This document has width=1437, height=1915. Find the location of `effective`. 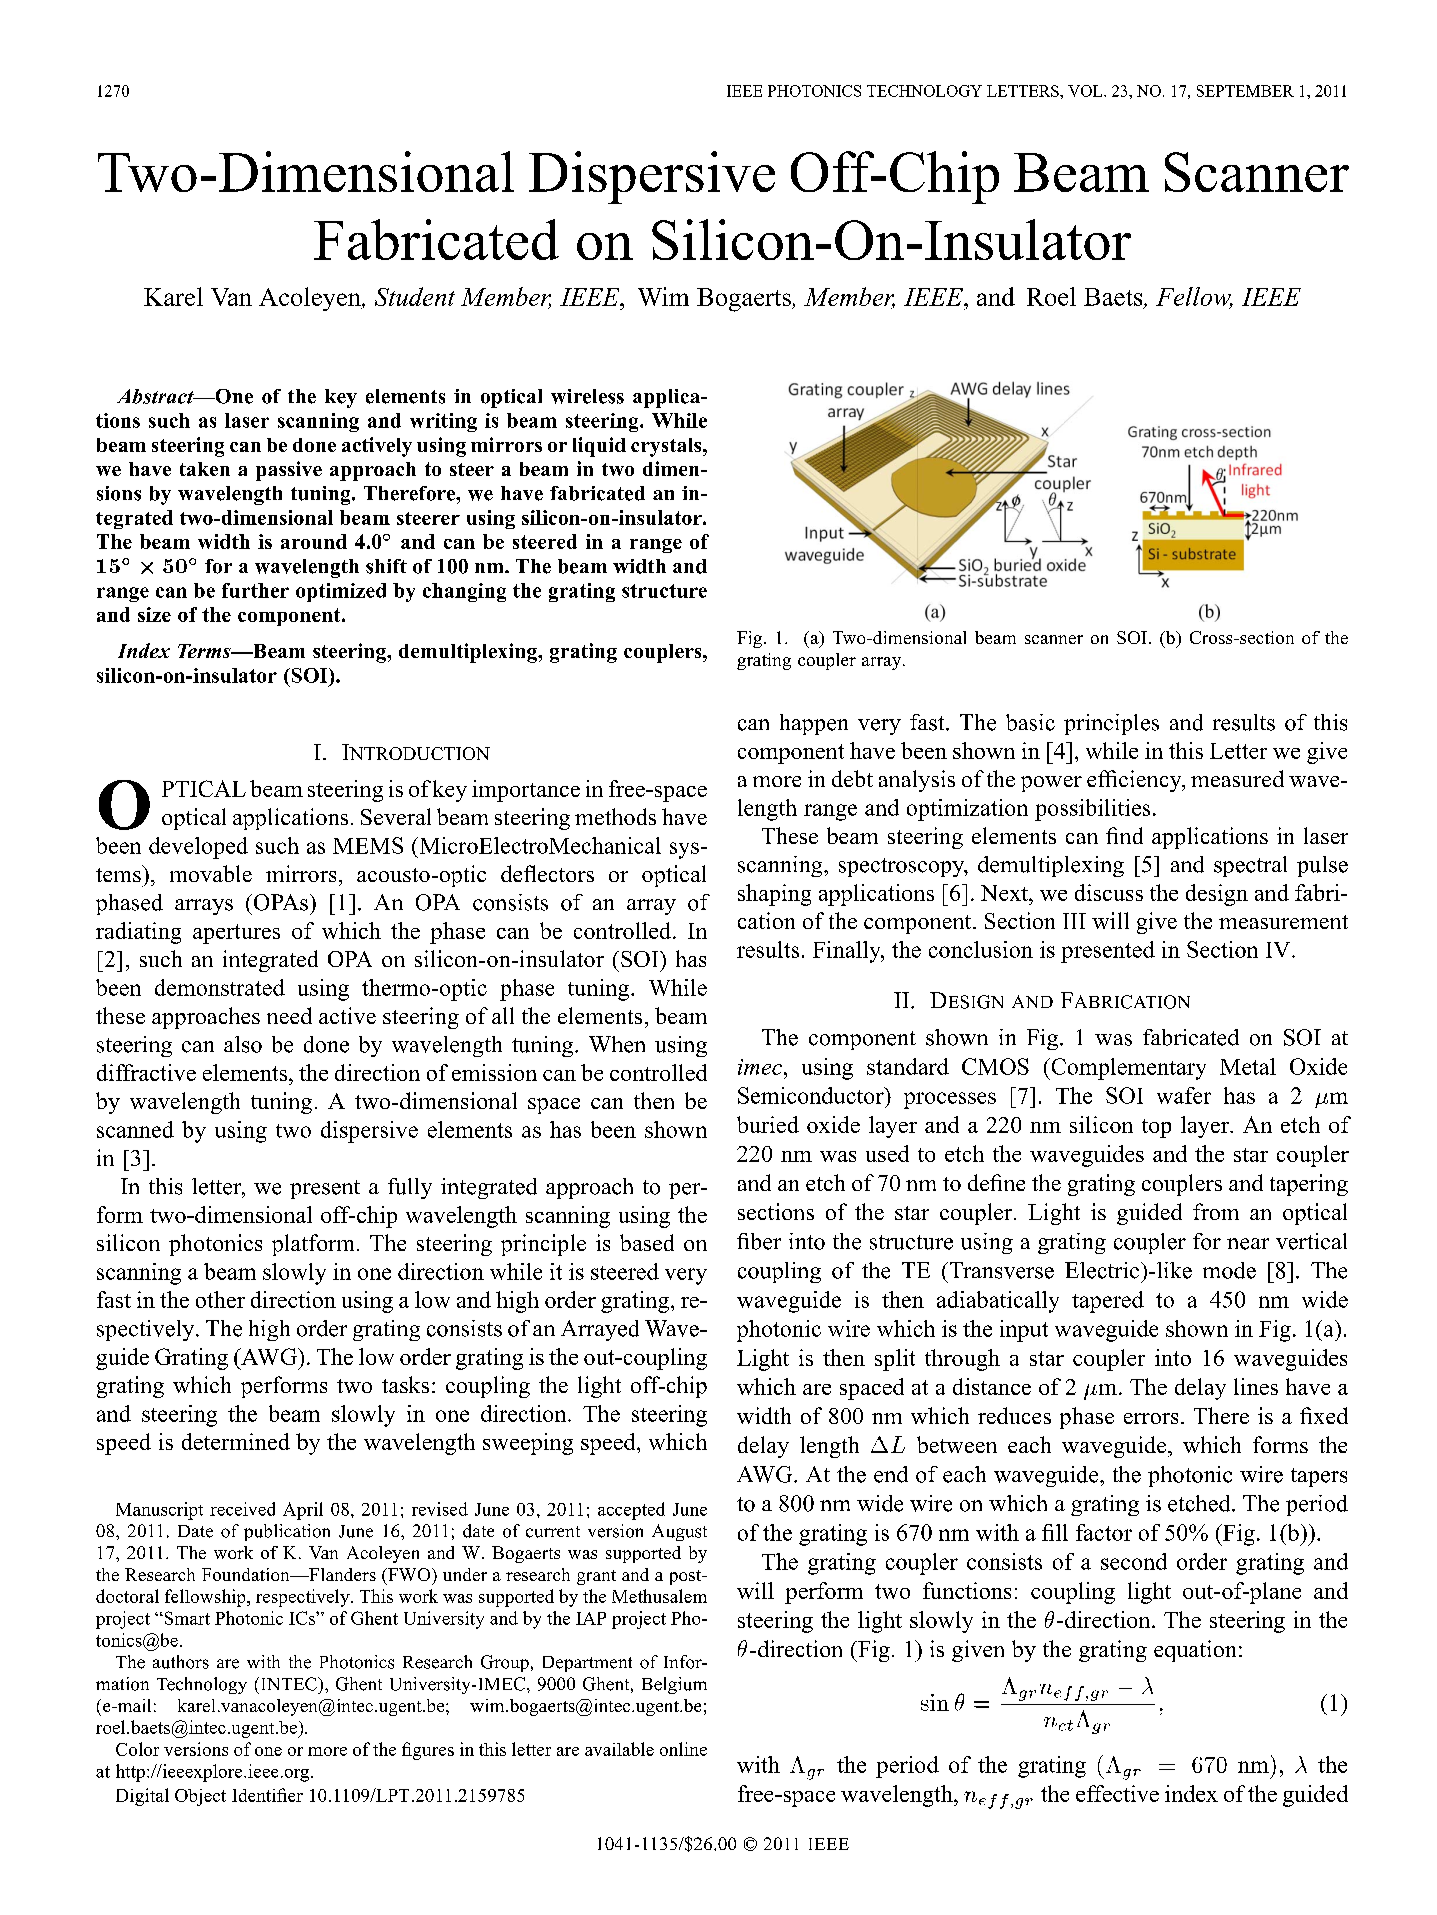

effective is located at coordinates (1117, 1793).
